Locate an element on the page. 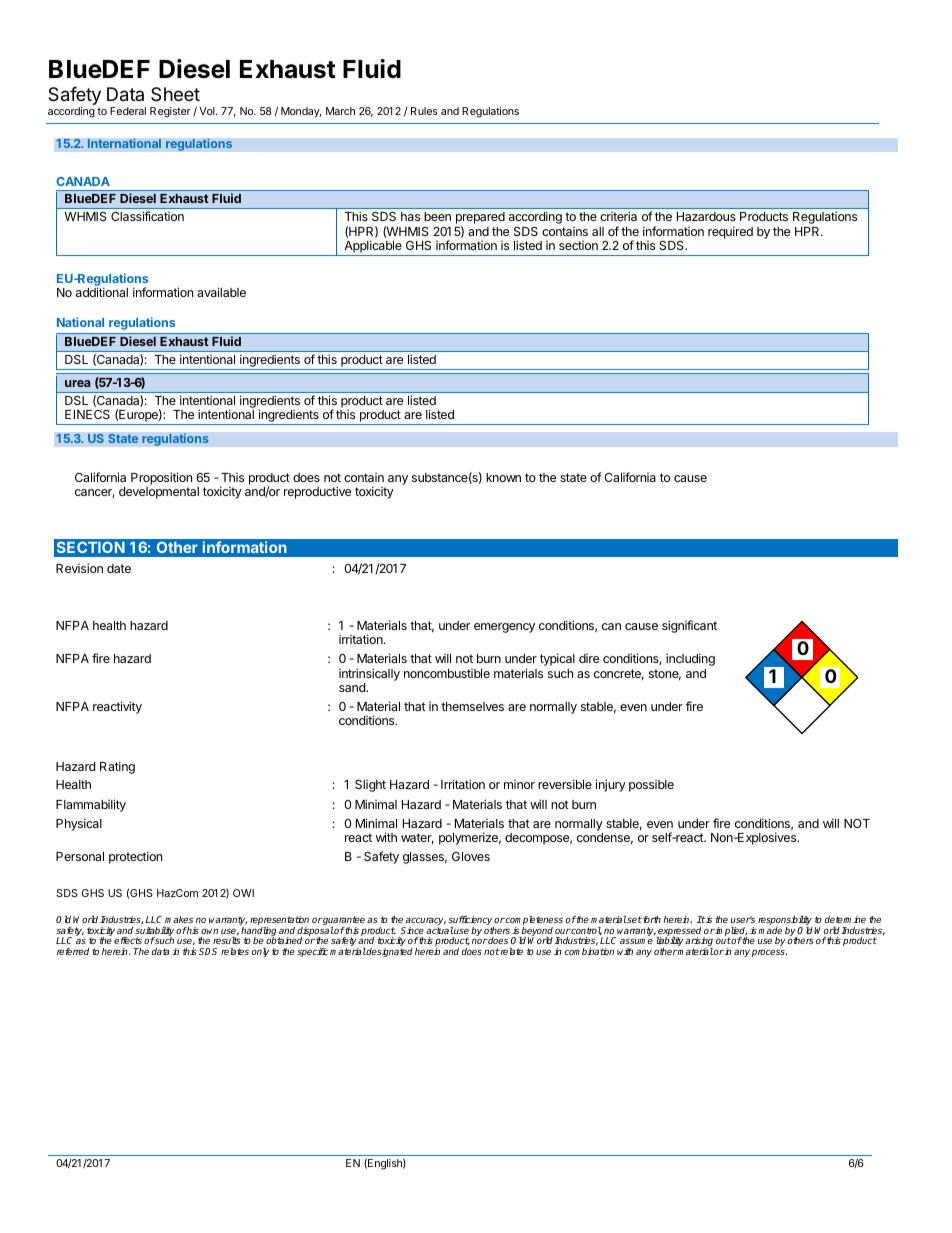 The width and height of the image is (952, 1233). made is located at coordinates (770, 930).
